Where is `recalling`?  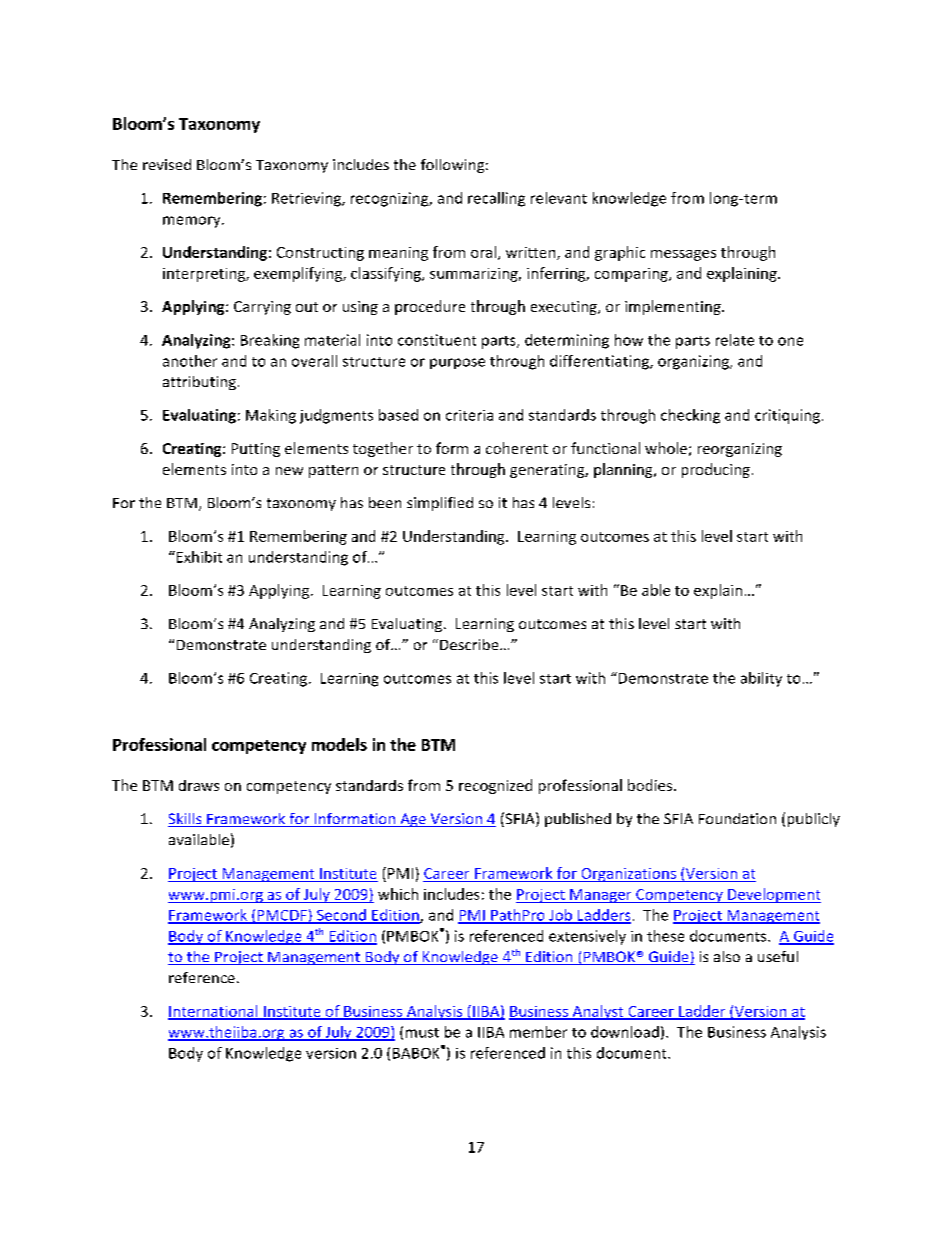
recalling is located at coordinates (496, 199).
